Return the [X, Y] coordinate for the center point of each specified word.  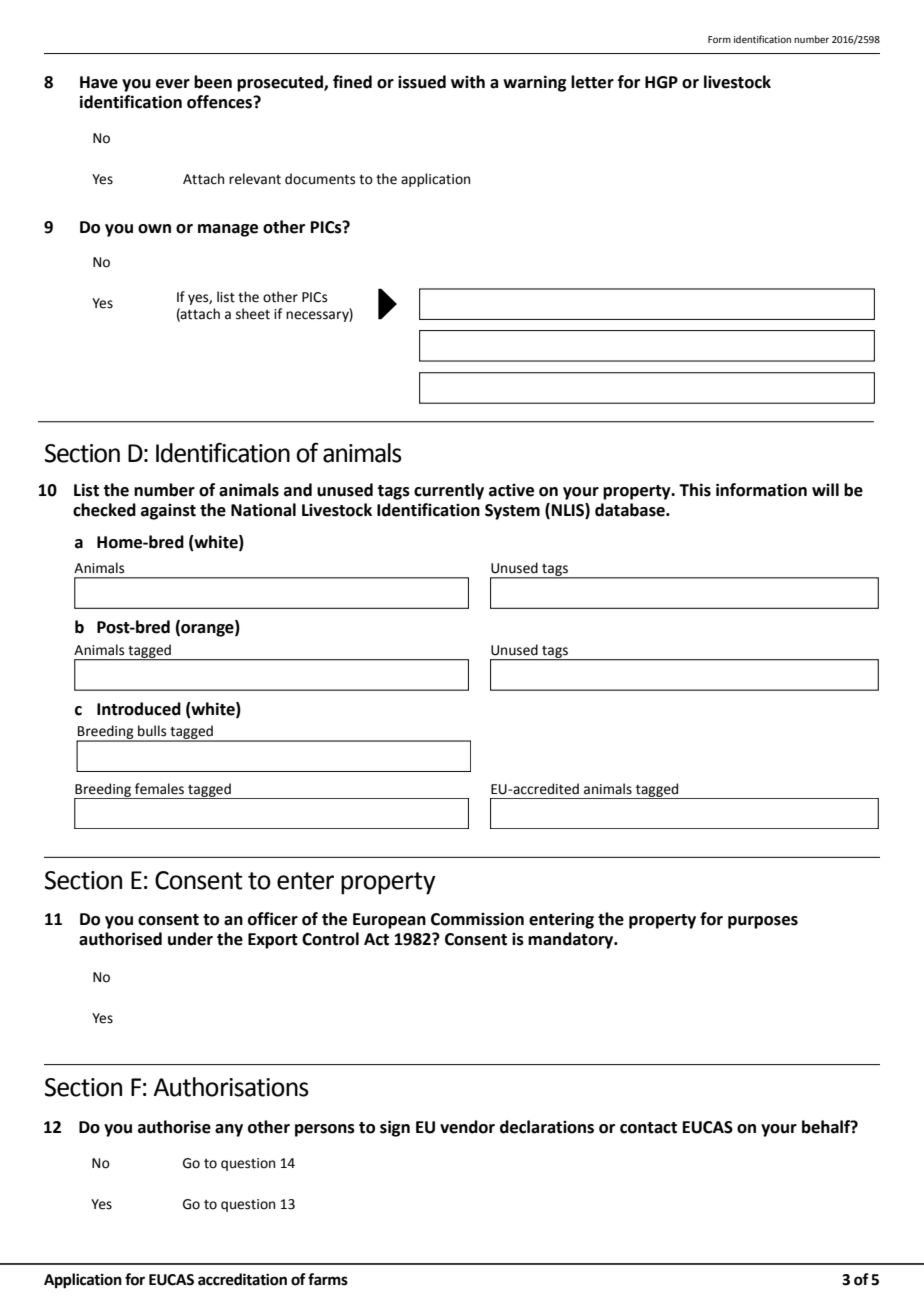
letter [592, 82]
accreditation [242, 1279]
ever [173, 84]
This [695, 490]
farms [328, 1279]
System [512, 512]
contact [648, 1128]
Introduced [139, 709]
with [468, 82]
